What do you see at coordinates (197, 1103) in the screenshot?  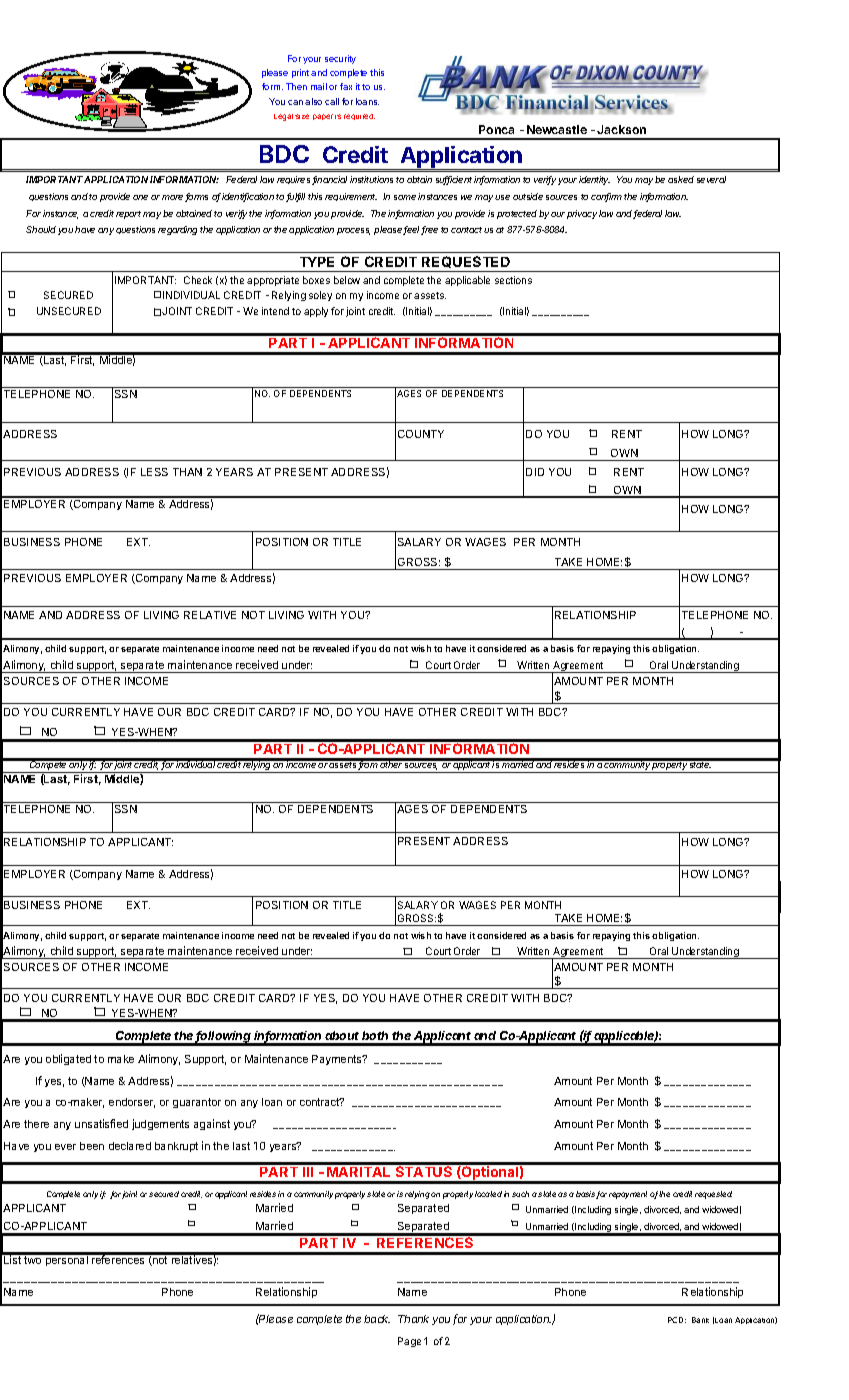 I see `guarantor` at bounding box center [197, 1103].
